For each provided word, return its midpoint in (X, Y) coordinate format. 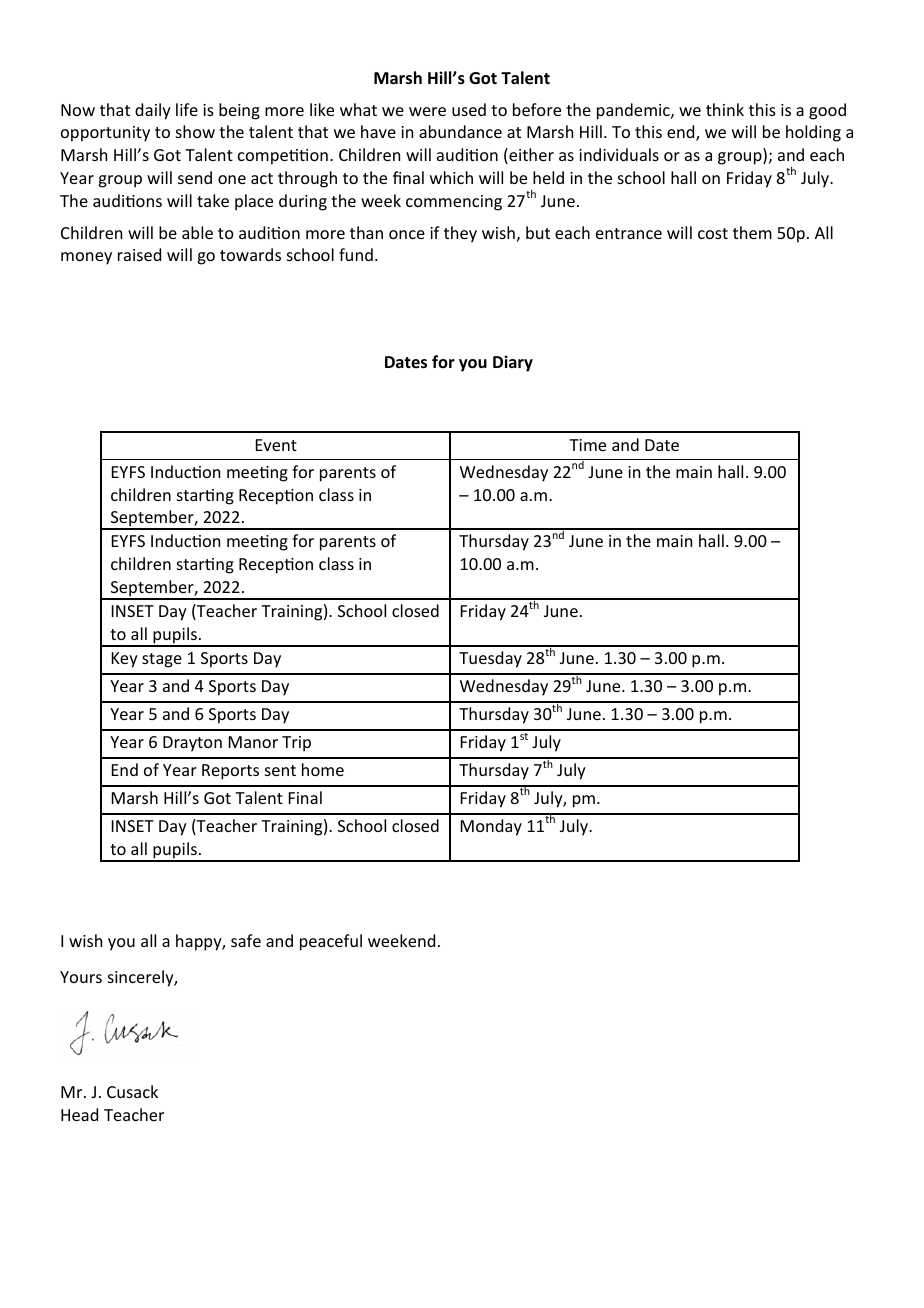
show (195, 131)
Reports (230, 772)
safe (246, 940)
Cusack (132, 1091)
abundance (460, 131)
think (725, 109)
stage (162, 660)
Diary (513, 363)
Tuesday (490, 659)
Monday (491, 827)
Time (587, 445)
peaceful (331, 942)
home (323, 769)
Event (276, 445)
